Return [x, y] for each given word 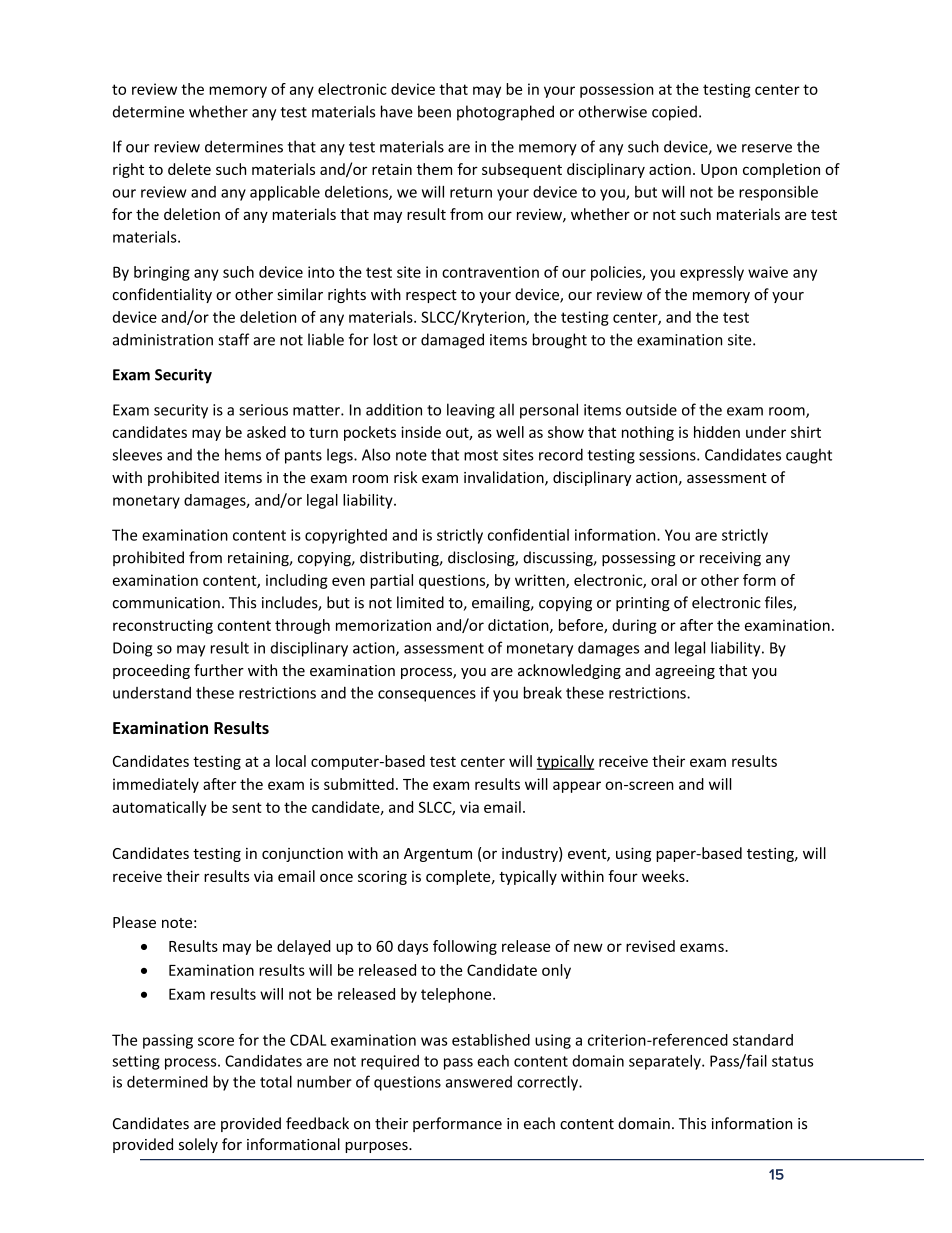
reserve [767, 148]
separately [666, 1062]
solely [198, 1145]
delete [189, 169]
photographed [505, 113]
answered [479, 1082]
